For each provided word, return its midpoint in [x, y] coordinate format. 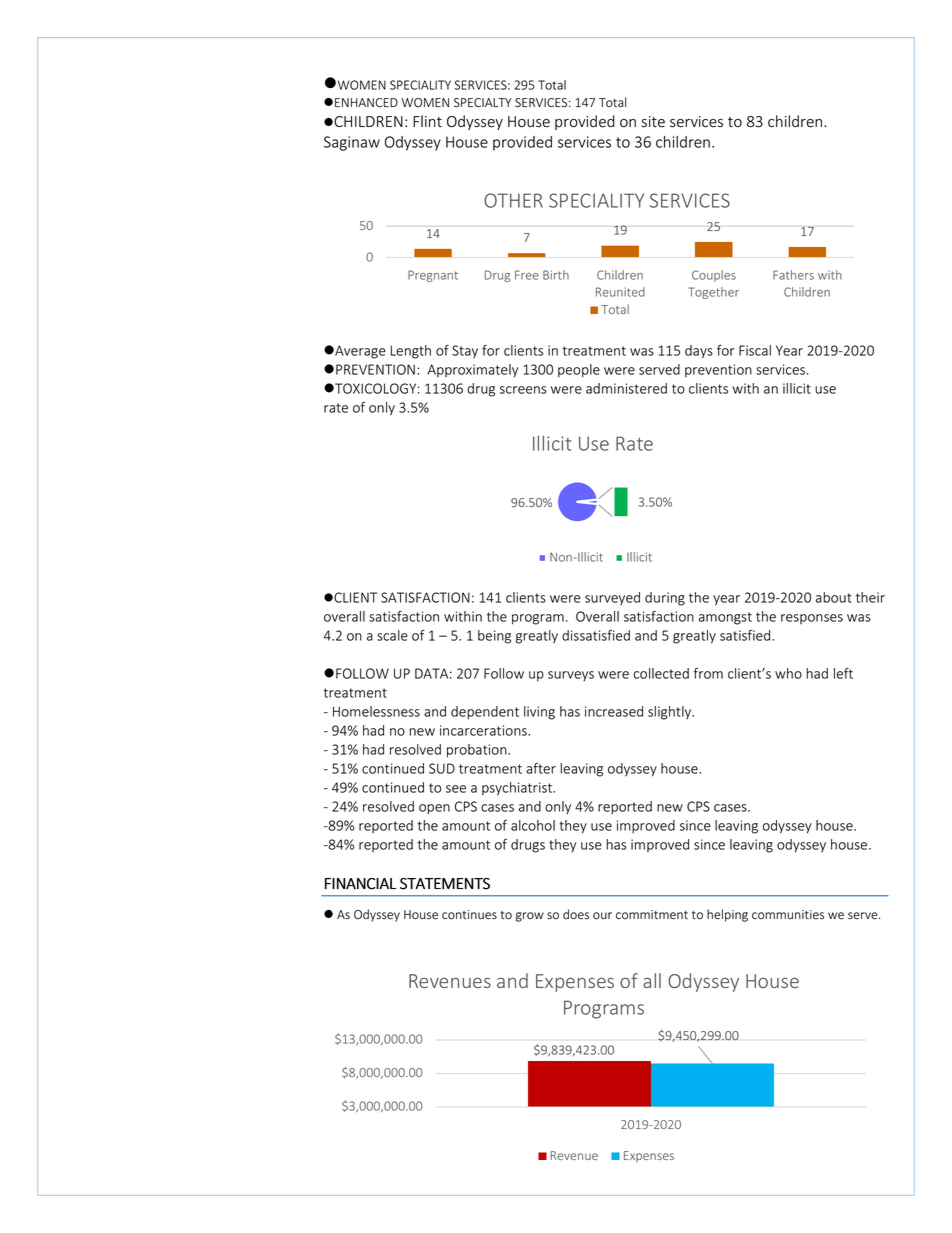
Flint [427, 121]
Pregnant [433, 276]
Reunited [620, 292]
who [788, 673]
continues [469, 915]
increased [614, 711]
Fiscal [755, 350]
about [834, 597]
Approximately [473, 370]
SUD [442, 768]
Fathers [793, 275]
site [653, 122]
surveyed [612, 598]
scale [392, 635]
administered [626, 388]
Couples [714, 276]
